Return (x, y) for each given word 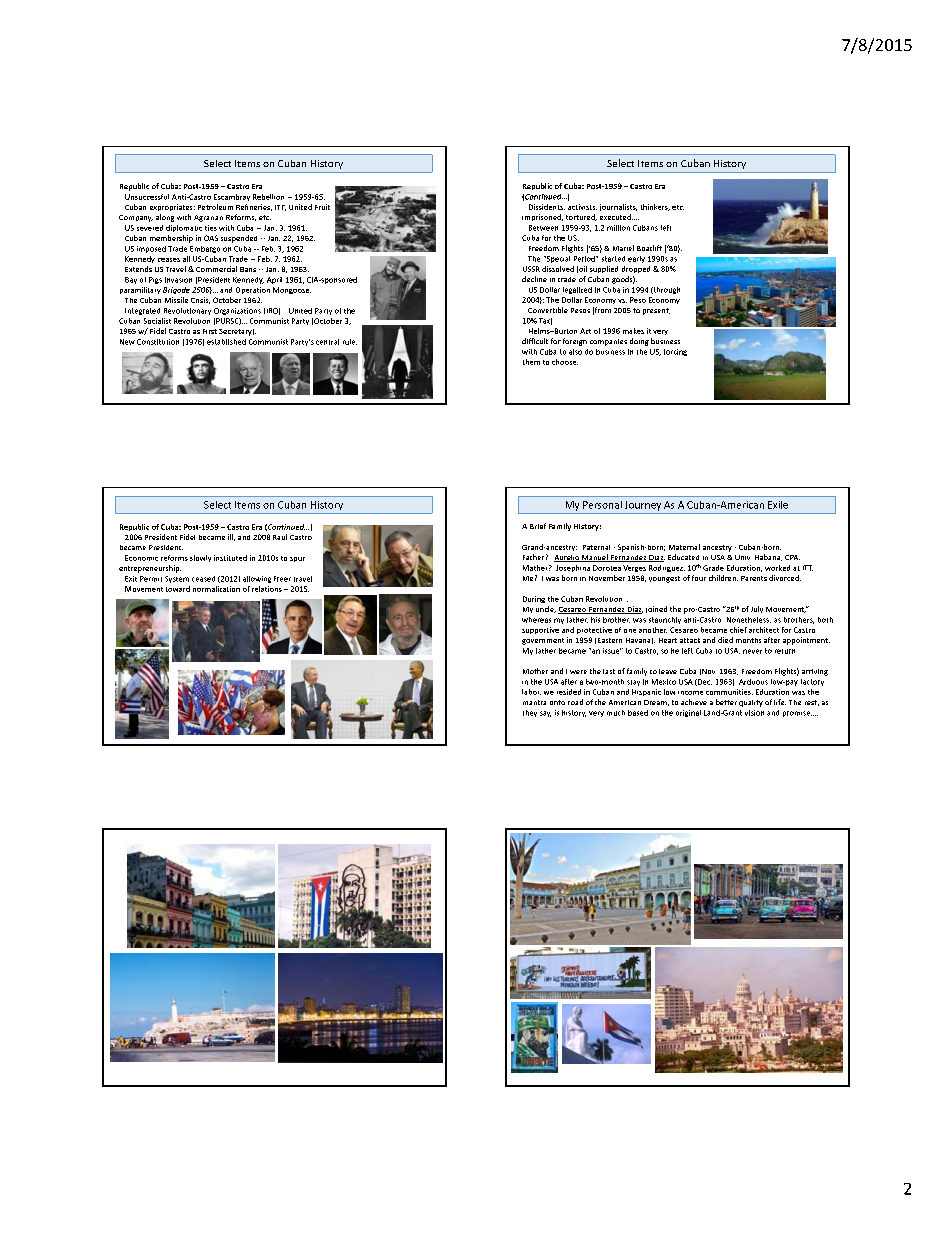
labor (531, 692)
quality (751, 703)
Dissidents (547, 207)
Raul (280, 537)
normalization (216, 589)
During (534, 599)
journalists (618, 207)
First (210, 331)
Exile (778, 505)
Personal (602, 505)
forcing (675, 352)
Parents (754, 578)
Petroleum (215, 207)
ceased (203, 579)
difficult (535, 341)
